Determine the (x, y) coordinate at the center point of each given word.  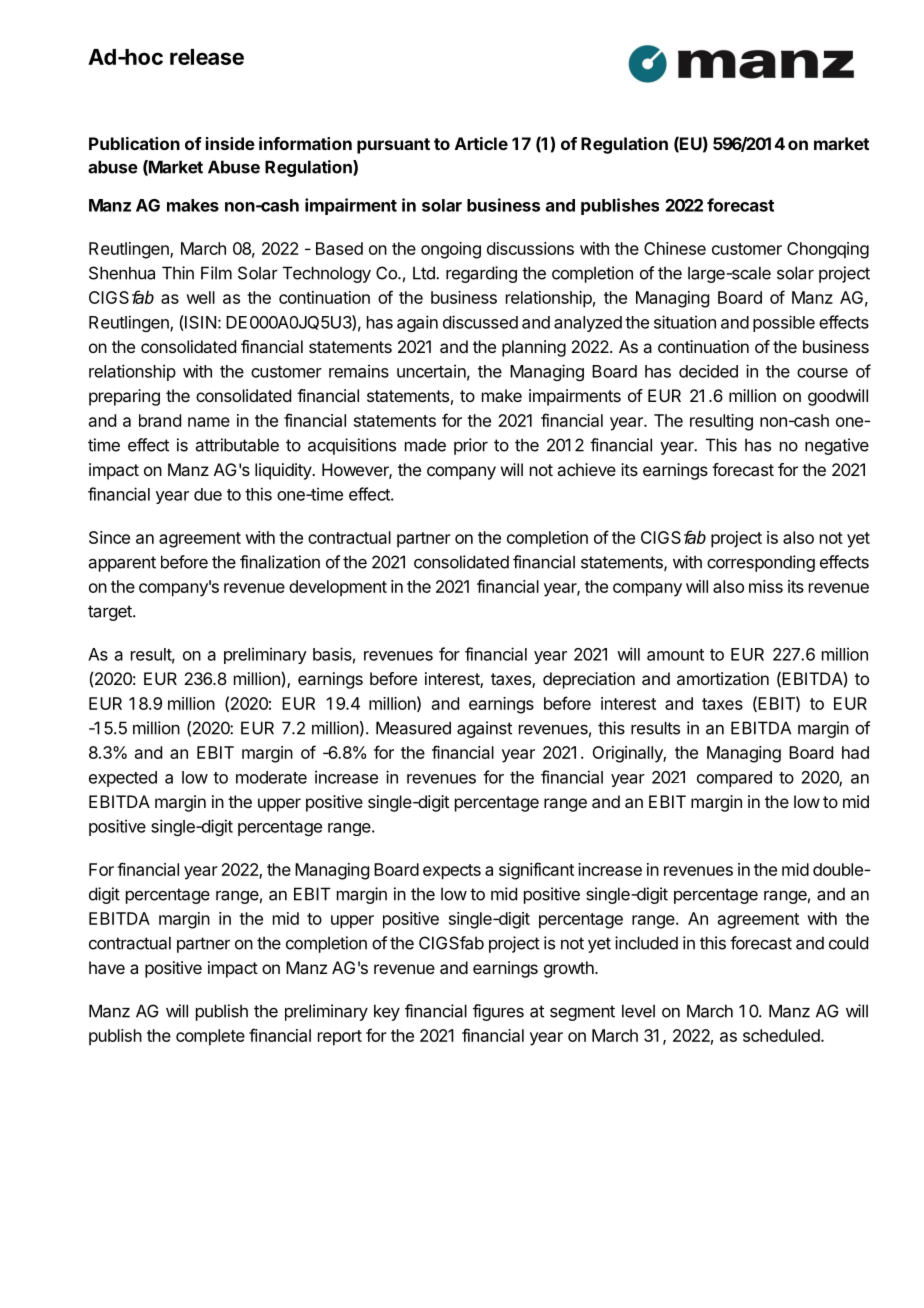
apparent (122, 564)
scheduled (781, 1035)
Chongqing (828, 250)
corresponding (761, 563)
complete (210, 1037)
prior (471, 446)
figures (498, 1012)
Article (481, 143)
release (207, 57)
